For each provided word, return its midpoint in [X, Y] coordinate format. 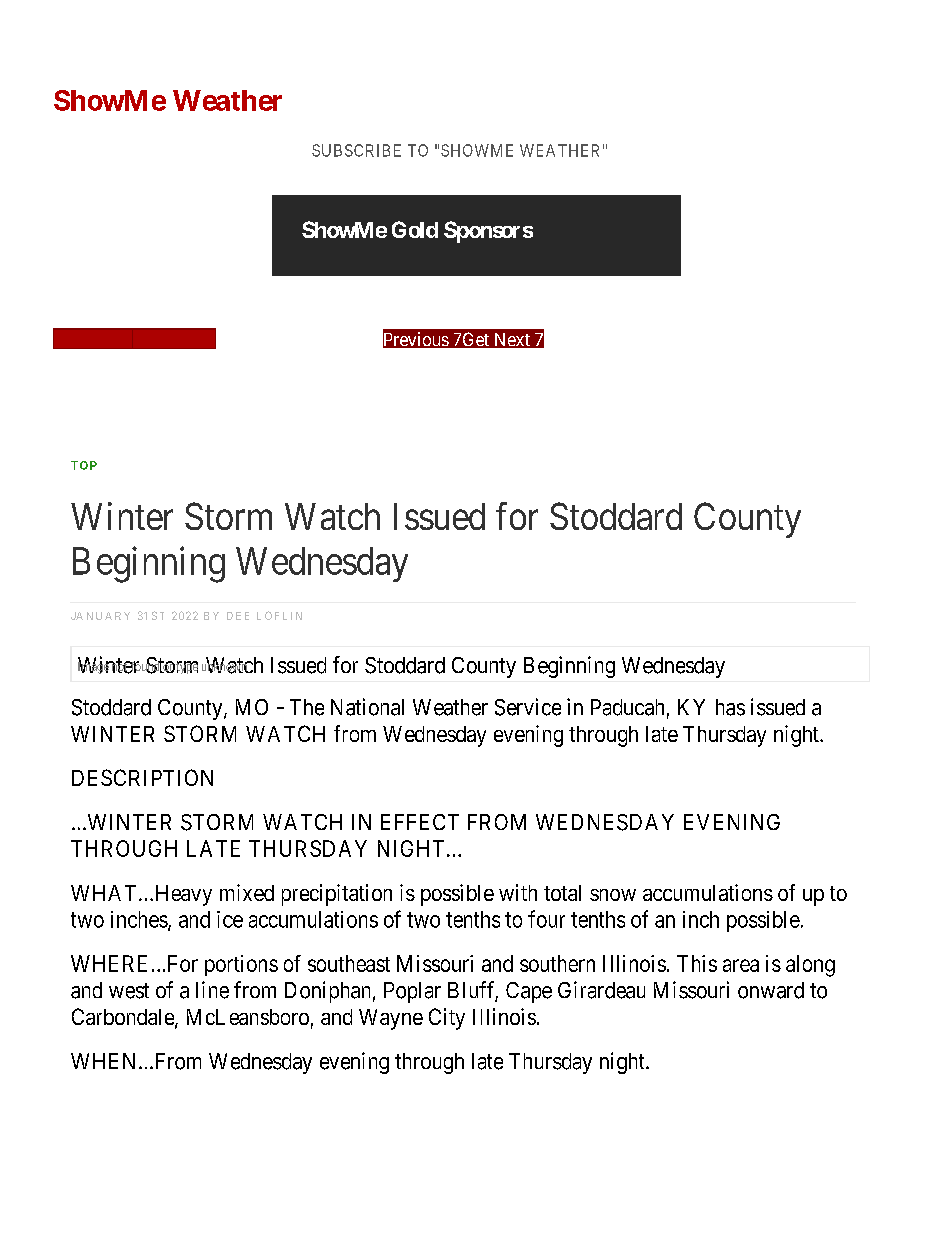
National [367, 707]
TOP [84, 465]
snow [613, 895]
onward [771, 990]
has [730, 707]
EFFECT [420, 822]
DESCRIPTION [142, 777]
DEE [238, 616]
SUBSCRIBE [356, 150]
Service [528, 707]
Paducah [627, 707]
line [212, 990]
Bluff [473, 991]
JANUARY [100, 616]
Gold [415, 229]
